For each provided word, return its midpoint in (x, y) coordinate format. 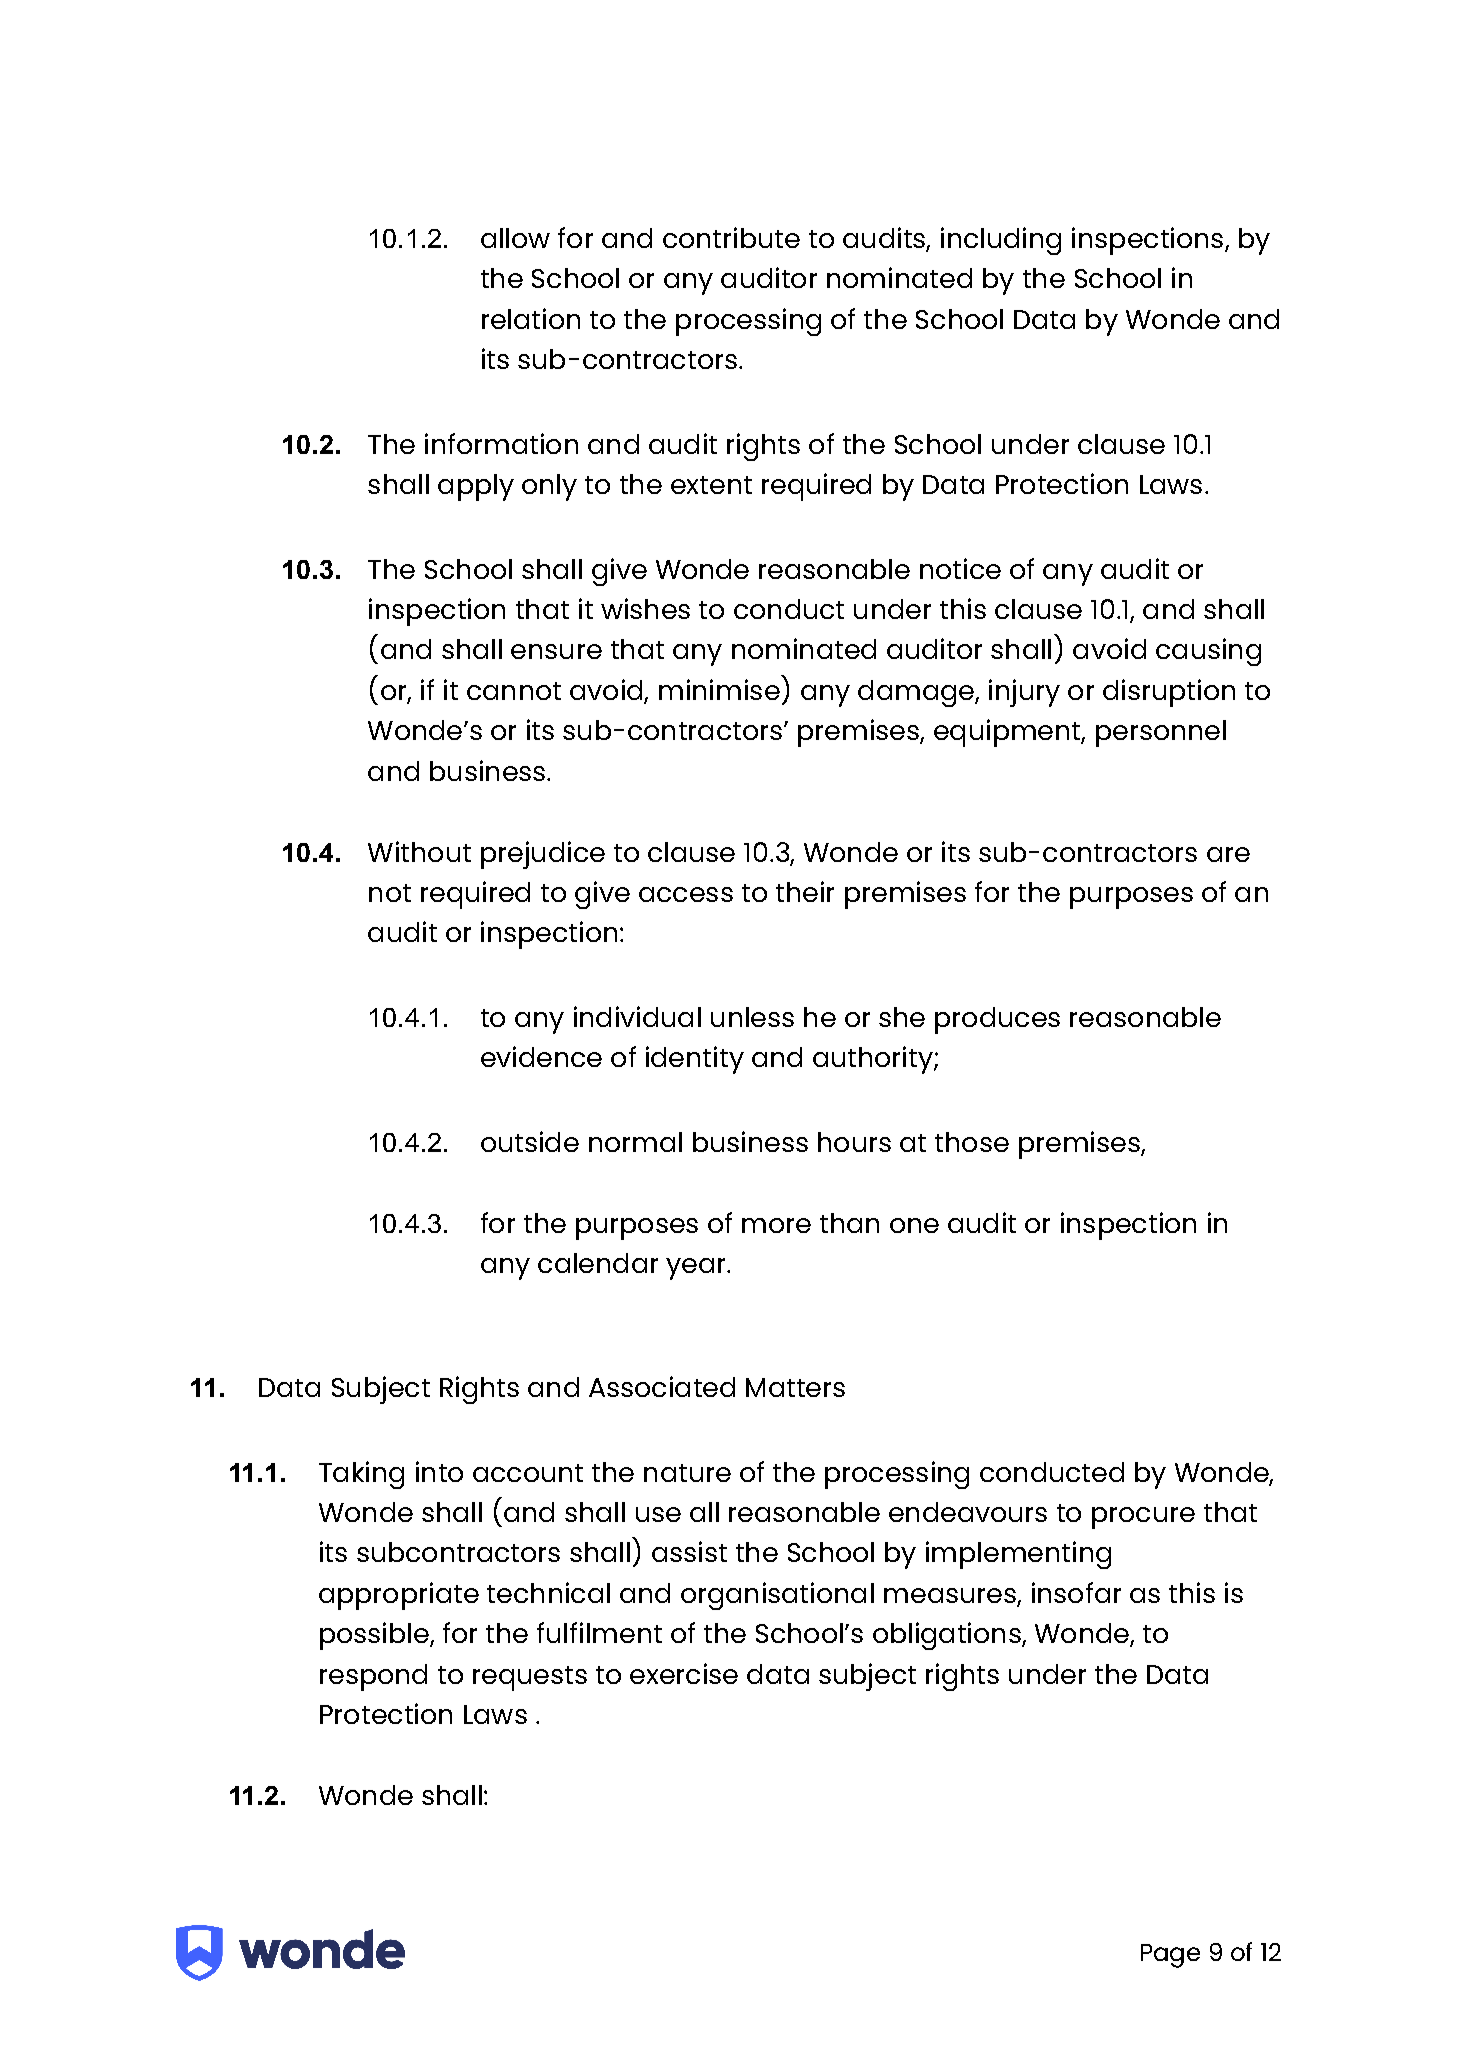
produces (997, 1020)
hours (854, 1142)
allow (515, 238)
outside (530, 1141)
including (1001, 241)
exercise (684, 1673)
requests (530, 1678)
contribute (731, 237)
